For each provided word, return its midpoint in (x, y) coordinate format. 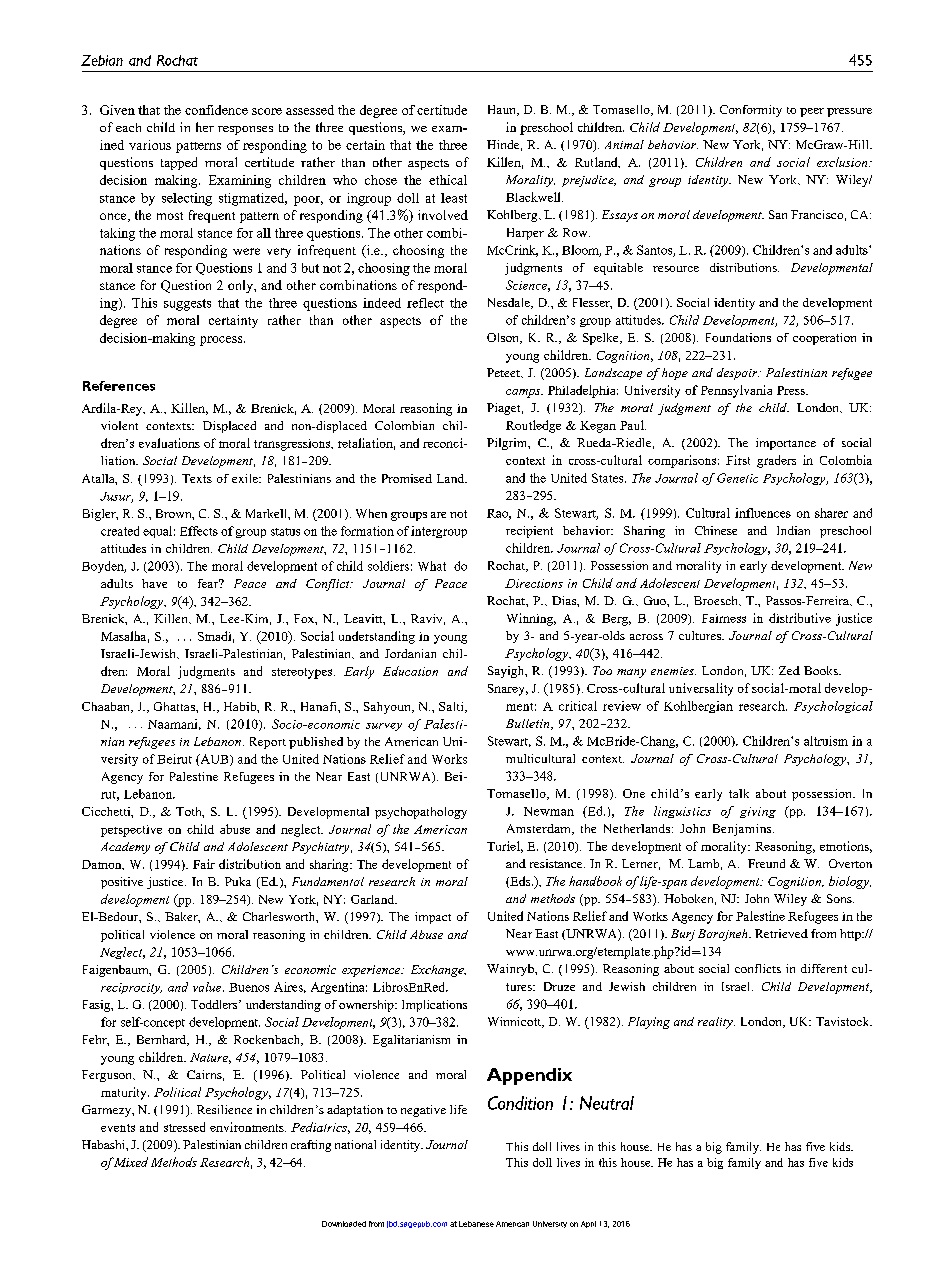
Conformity (751, 111)
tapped (179, 163)
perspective (131, 831)
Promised (407, 478)
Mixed (131, 1162)
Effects (199, 531)
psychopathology (421, 813)
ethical (448, 180)
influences (763, 513)
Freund (766, 863)
